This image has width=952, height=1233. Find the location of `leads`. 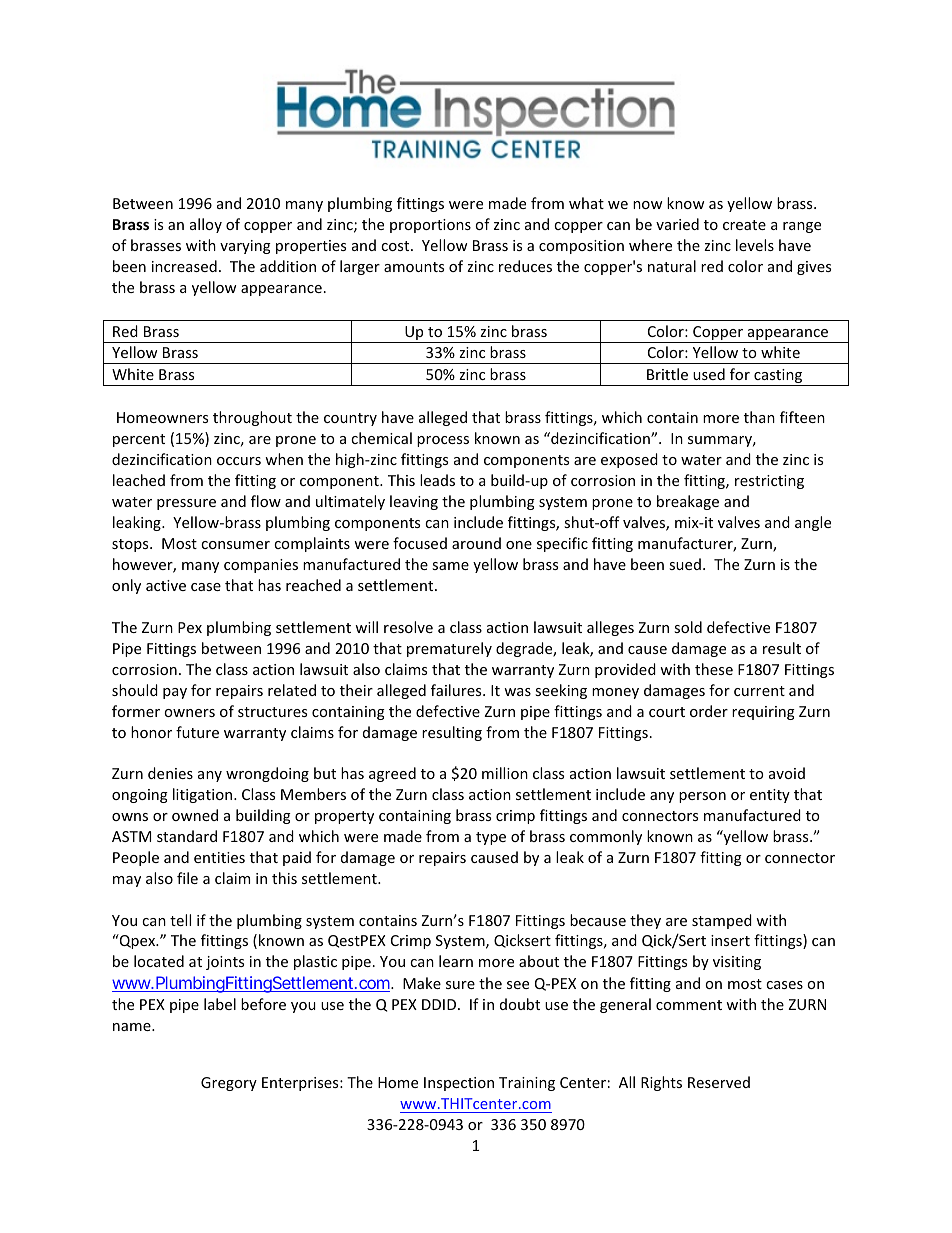

leads is located at coordinates (437, 480).
